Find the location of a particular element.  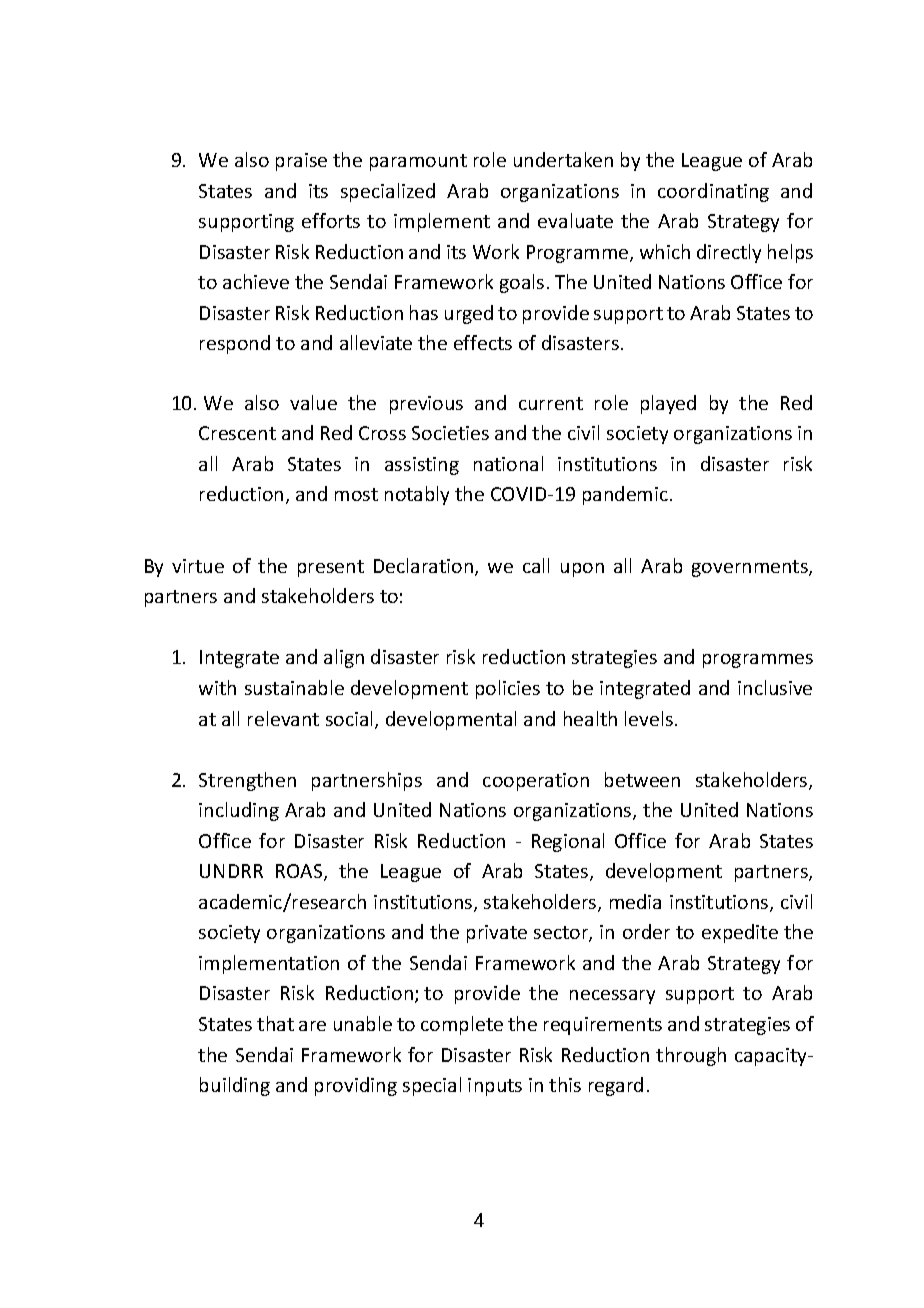

praise is located at coordinates (301, 162).
